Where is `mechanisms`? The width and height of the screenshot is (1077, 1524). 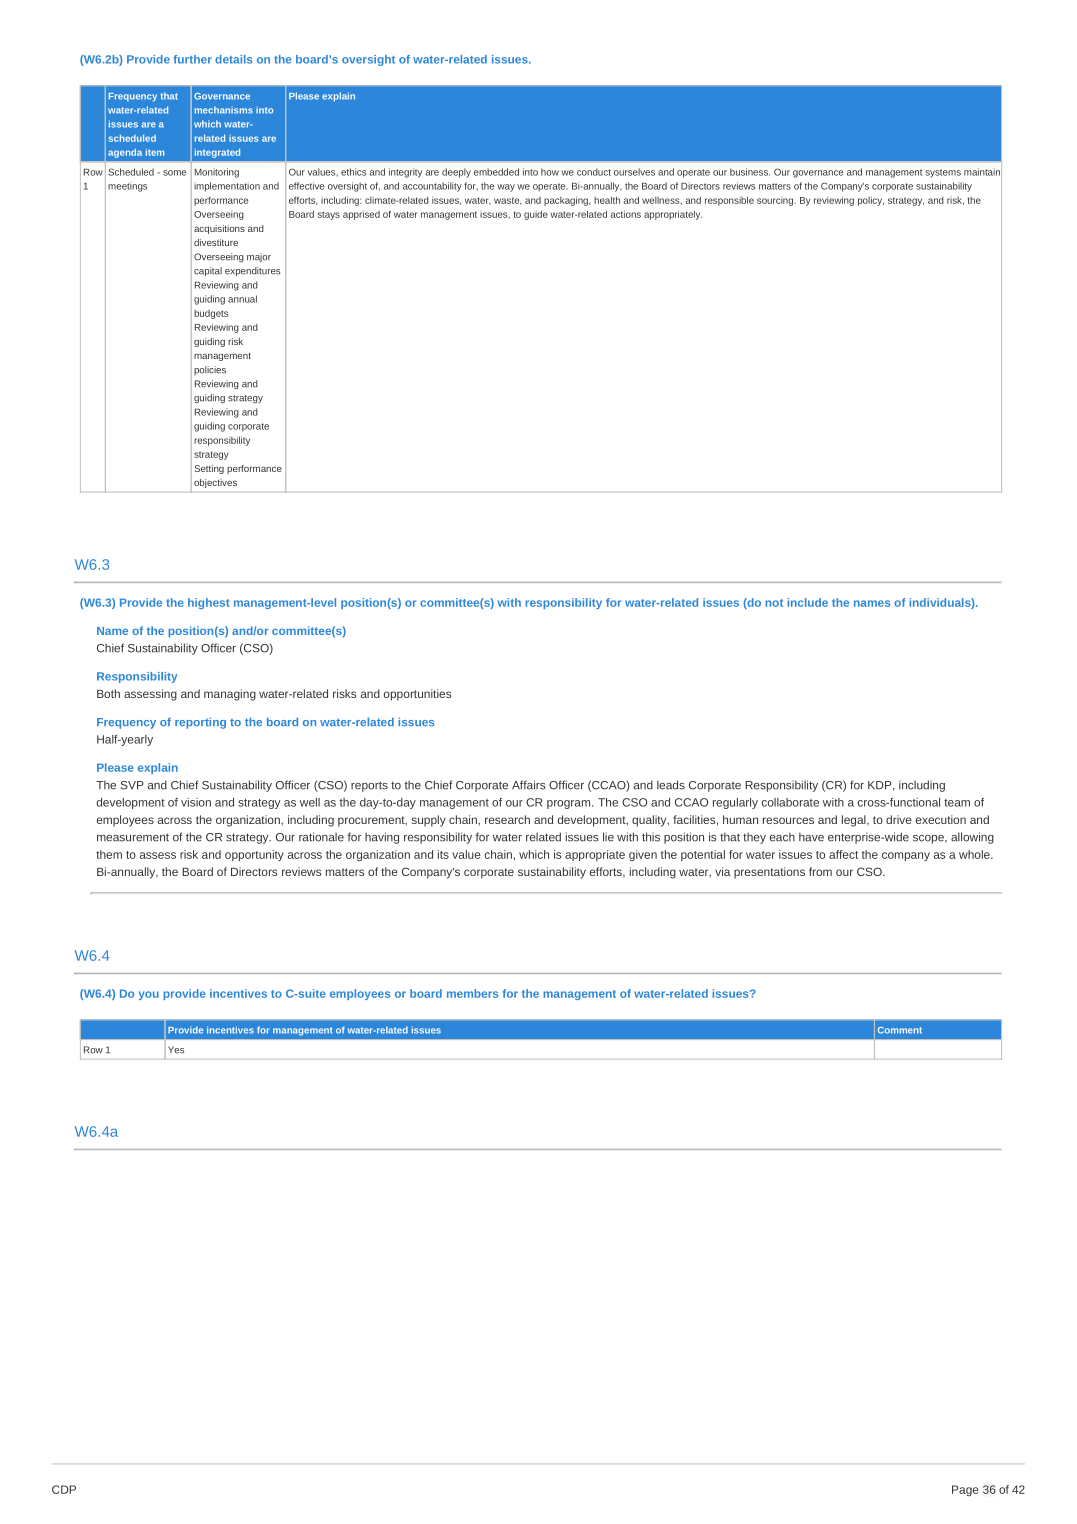 mechanisms is located at coordinates (224, 110).
